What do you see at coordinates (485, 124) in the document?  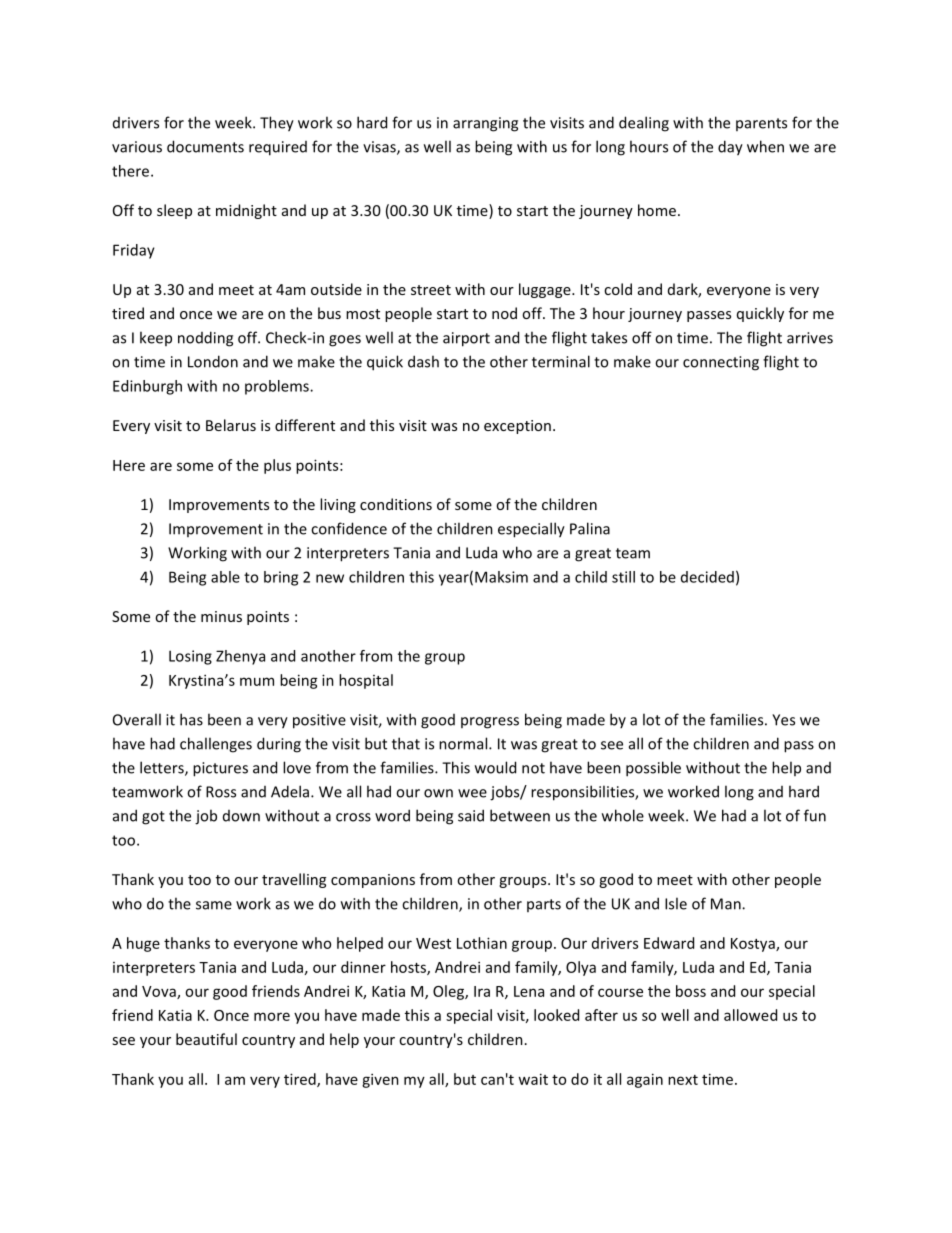 I see `arranging` at bounding box center [485, 124].
